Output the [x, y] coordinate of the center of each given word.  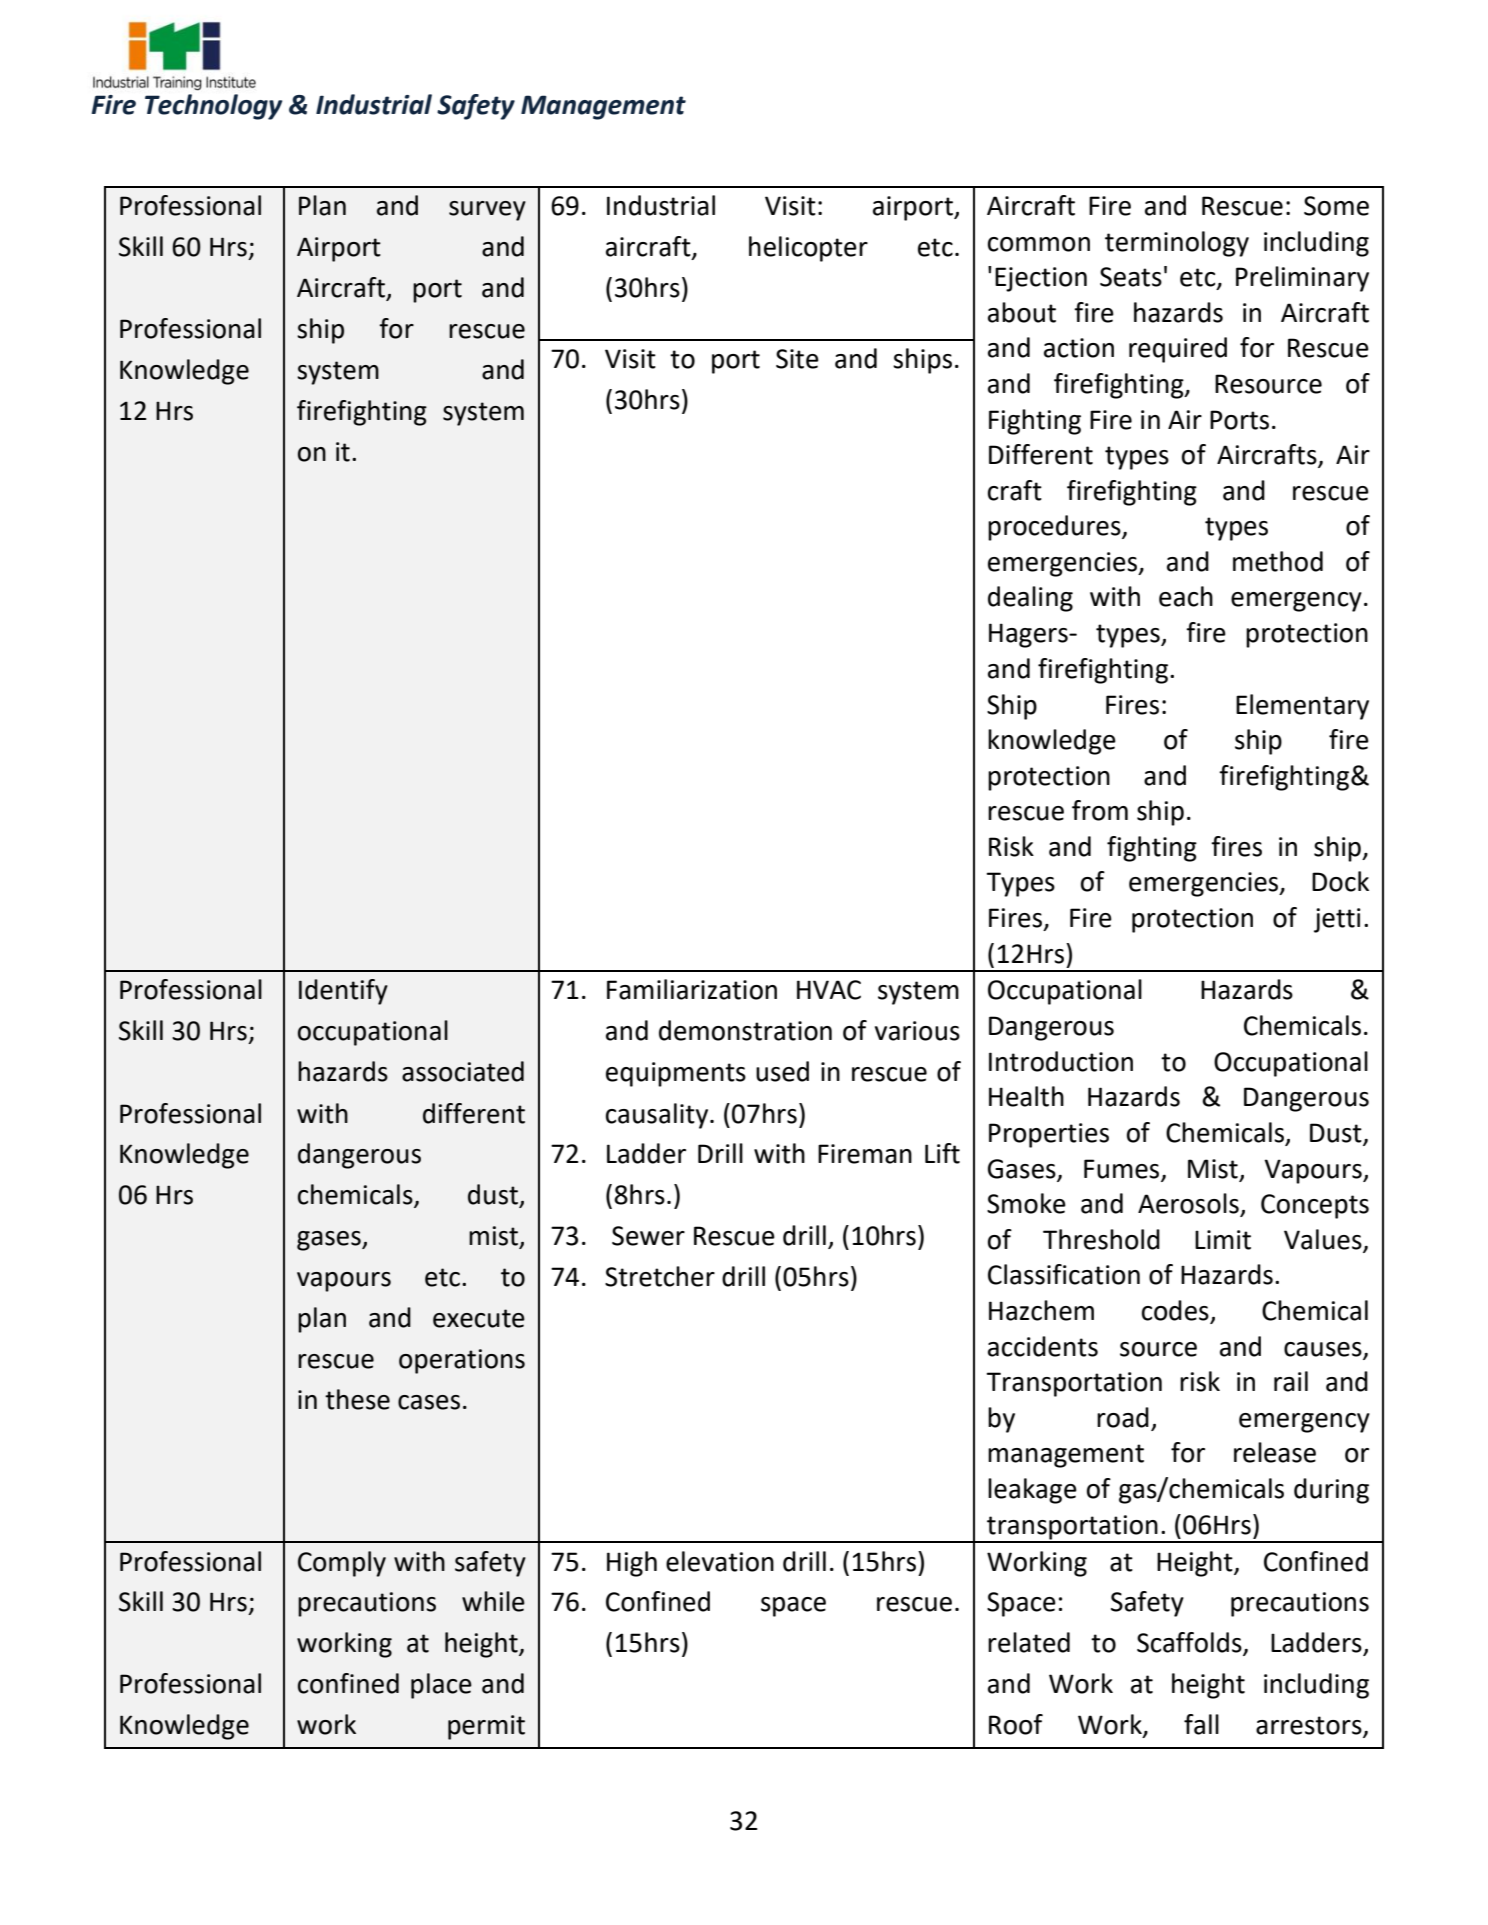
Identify [343, 992]
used [782, 1071]
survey [487, 211]
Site [797, 359]
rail [1291, 1381]
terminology [1177, 244]
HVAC [829, 990]
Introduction [1061, 1061]
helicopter [808, 249]
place [441, 1686]
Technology [213, 107]
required [1178, 350]
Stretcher [660, 1276]
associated [463, 1071]
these [357, 1399]
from [1100, 810]
